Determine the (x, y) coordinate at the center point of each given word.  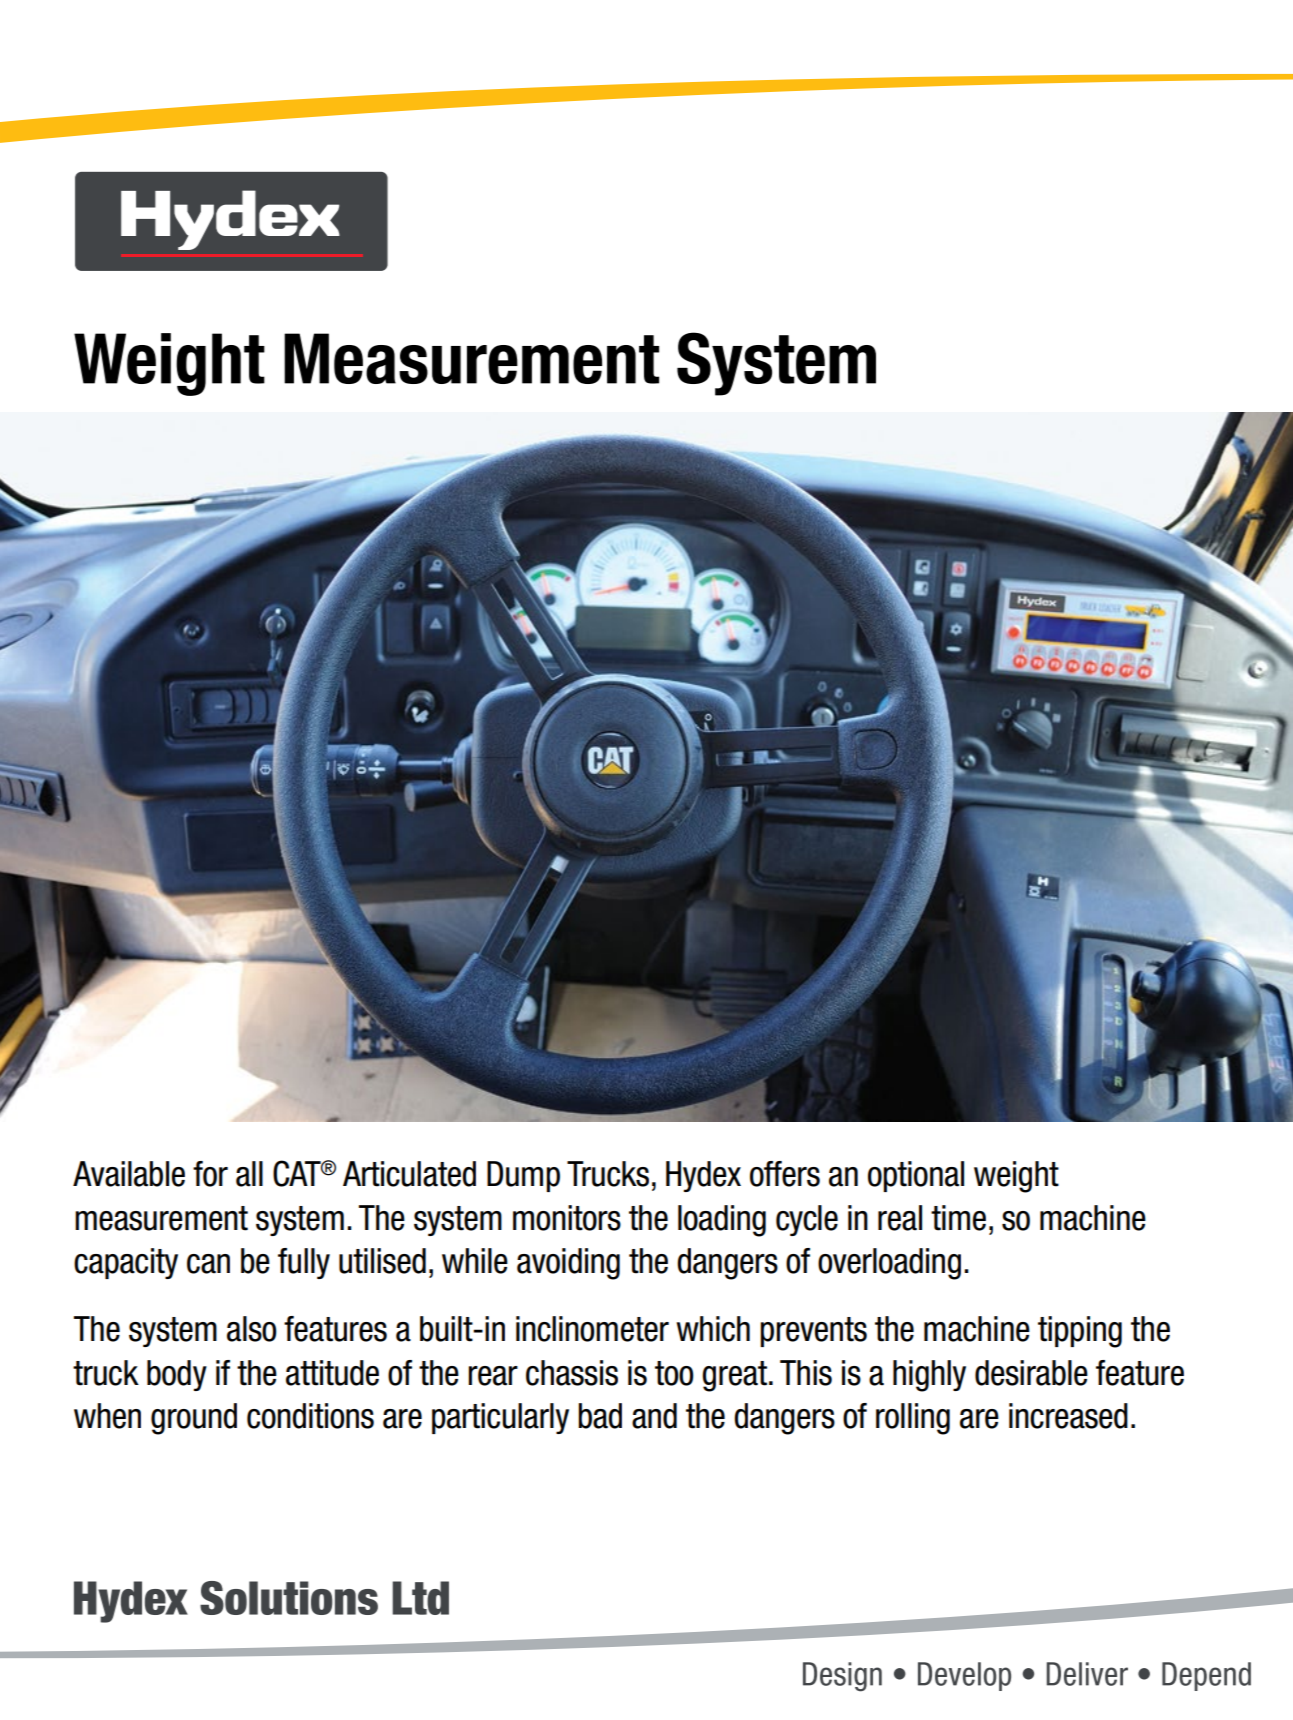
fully (304, 1263)
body (177, 1375)
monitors (567, 1218)
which (713, 1329)
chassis (572, 1373)
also (252, 1329)
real (900, 1218)
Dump (523, 1176)
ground (194, 1419)
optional (916, 1176)
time (958, 1218)
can (208, 1264)
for (210, 1174)
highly (929, 1376)
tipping (1080, 1332)
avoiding (568, 1264)
